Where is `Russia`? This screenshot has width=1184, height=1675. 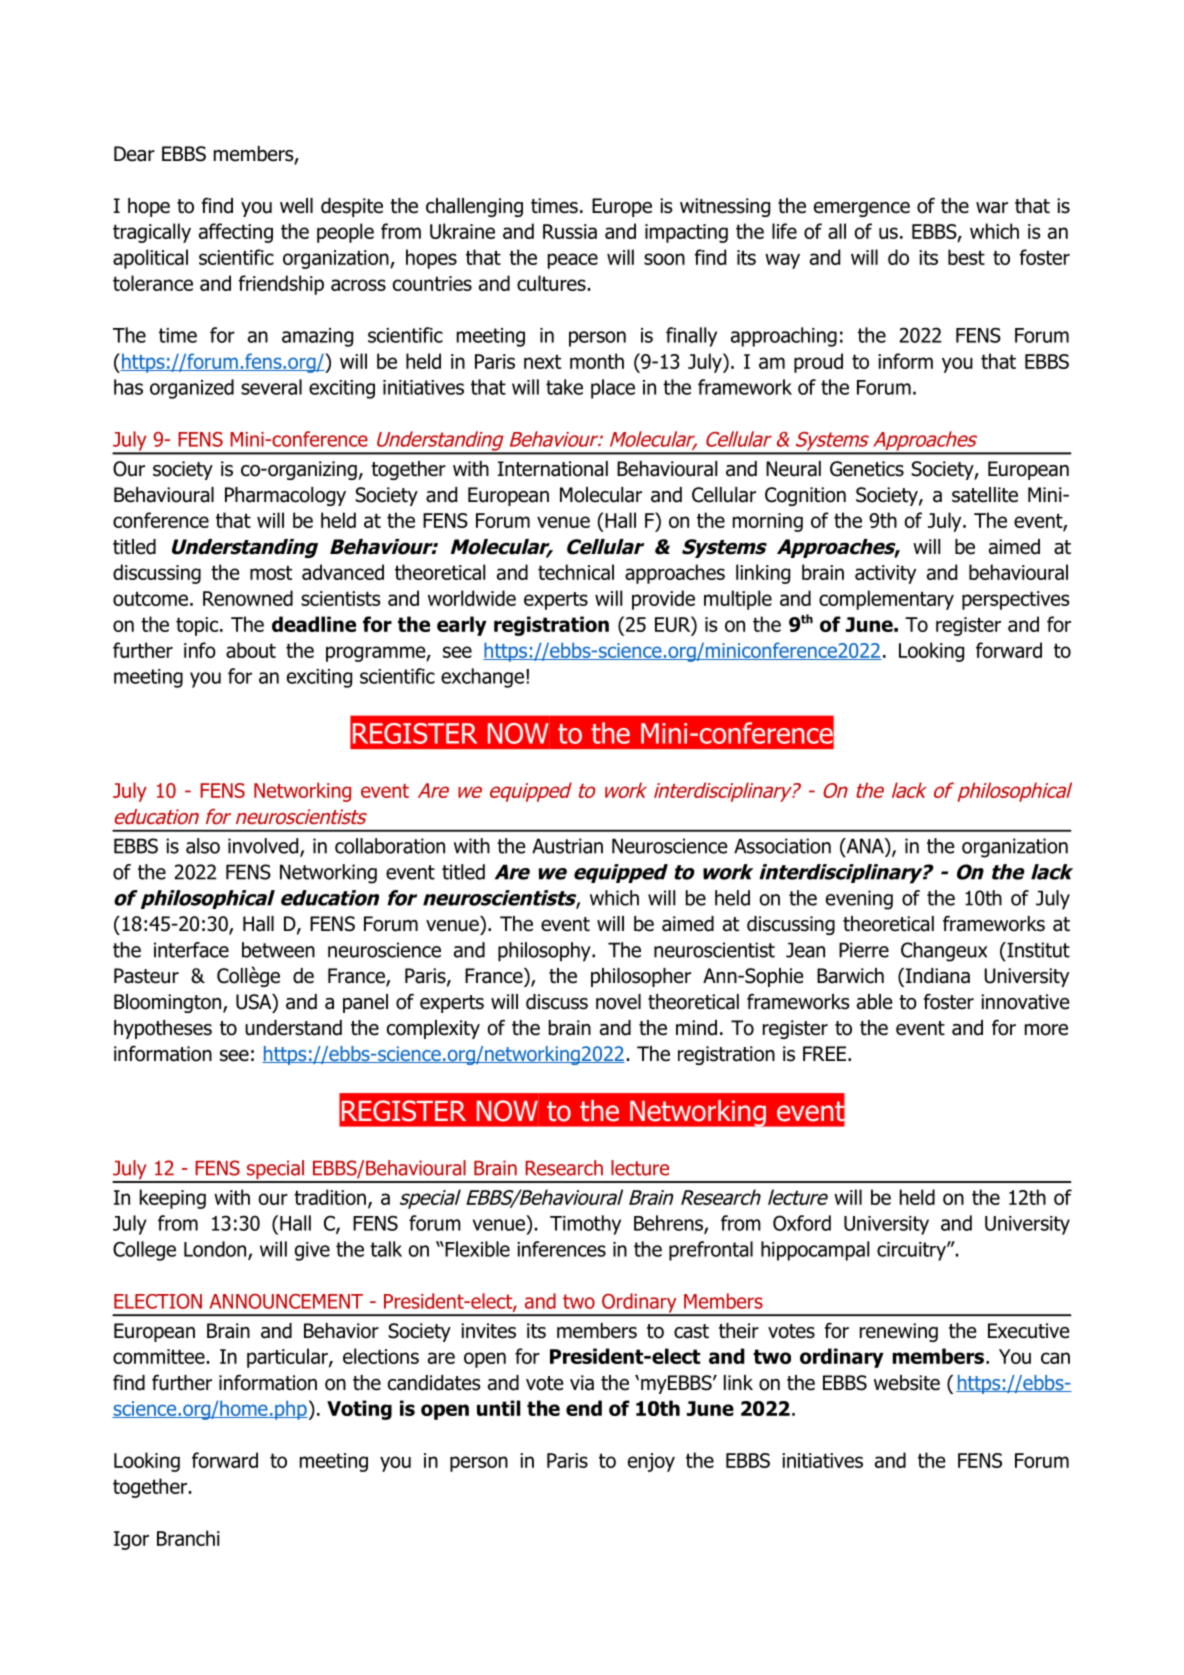
Russia is located at coordinates (570, 231).
